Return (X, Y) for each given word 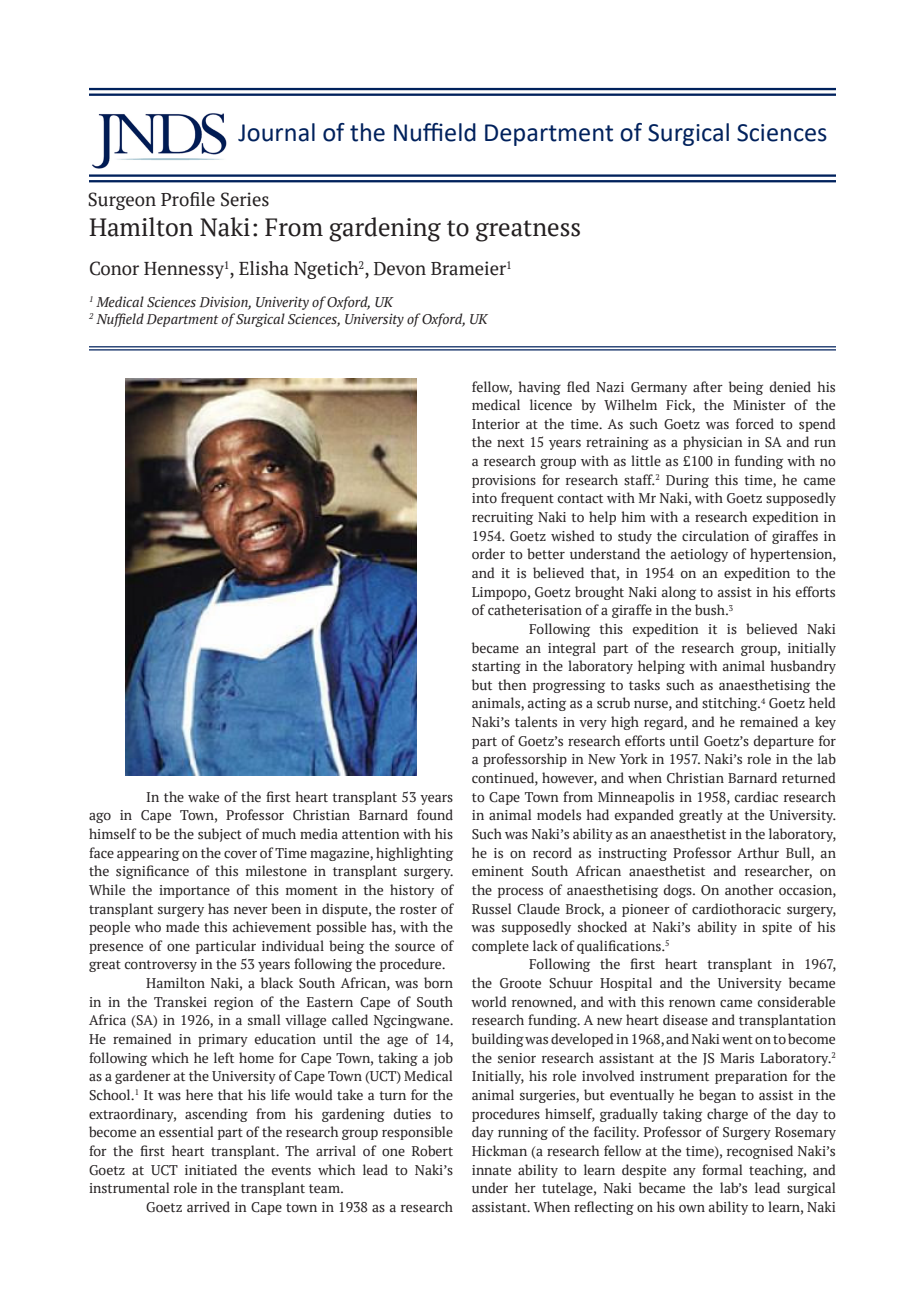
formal (722, 1169)
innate (491, 1170)
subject (220, 835)
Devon (400, 269)
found (435, 814)
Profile (188, 199)
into (484, 498)
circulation (715, 535)
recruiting (502, 518)
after (708, 386)
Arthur (758, 852)
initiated (211, 1169)
